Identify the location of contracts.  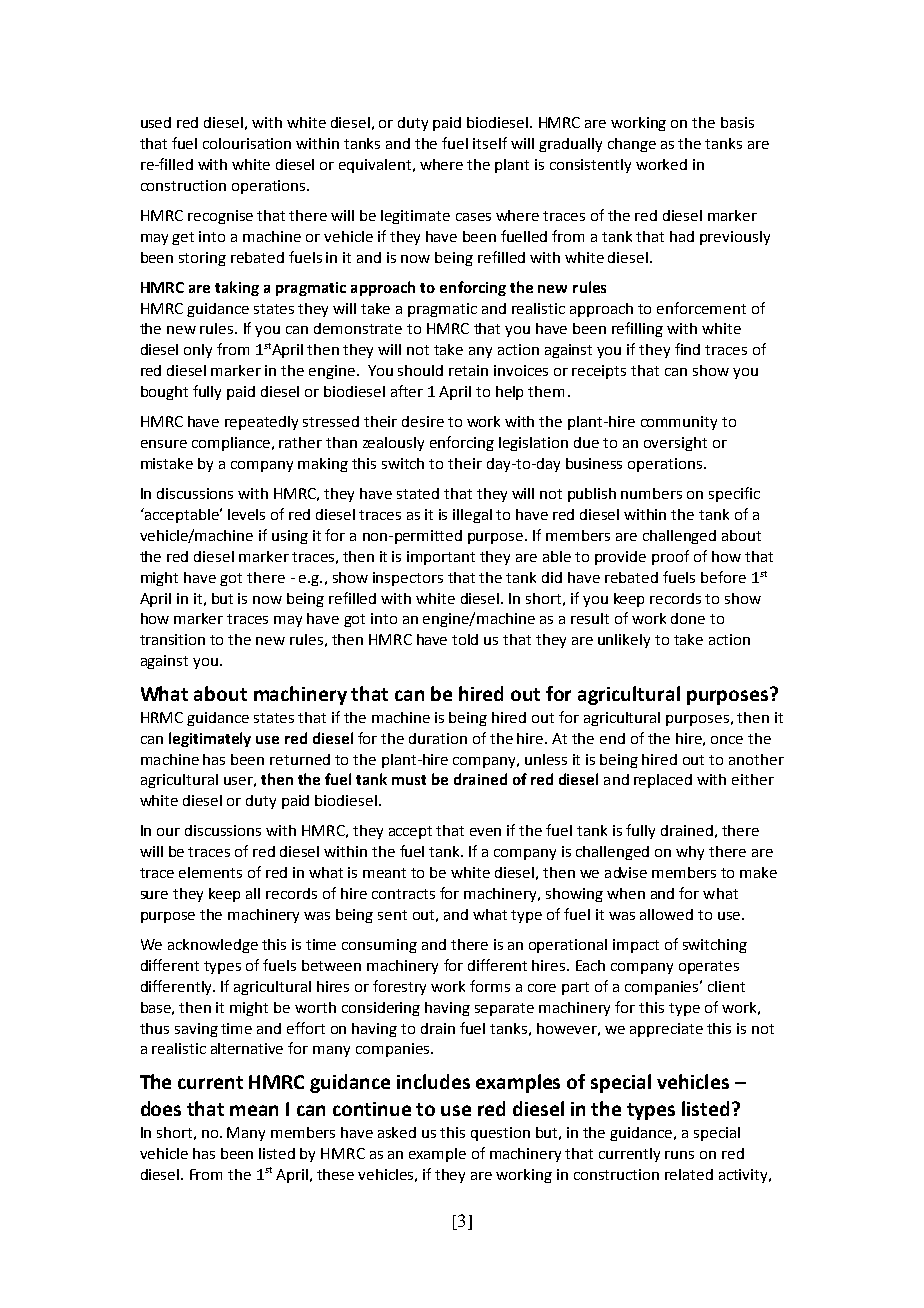
(403, 894).
